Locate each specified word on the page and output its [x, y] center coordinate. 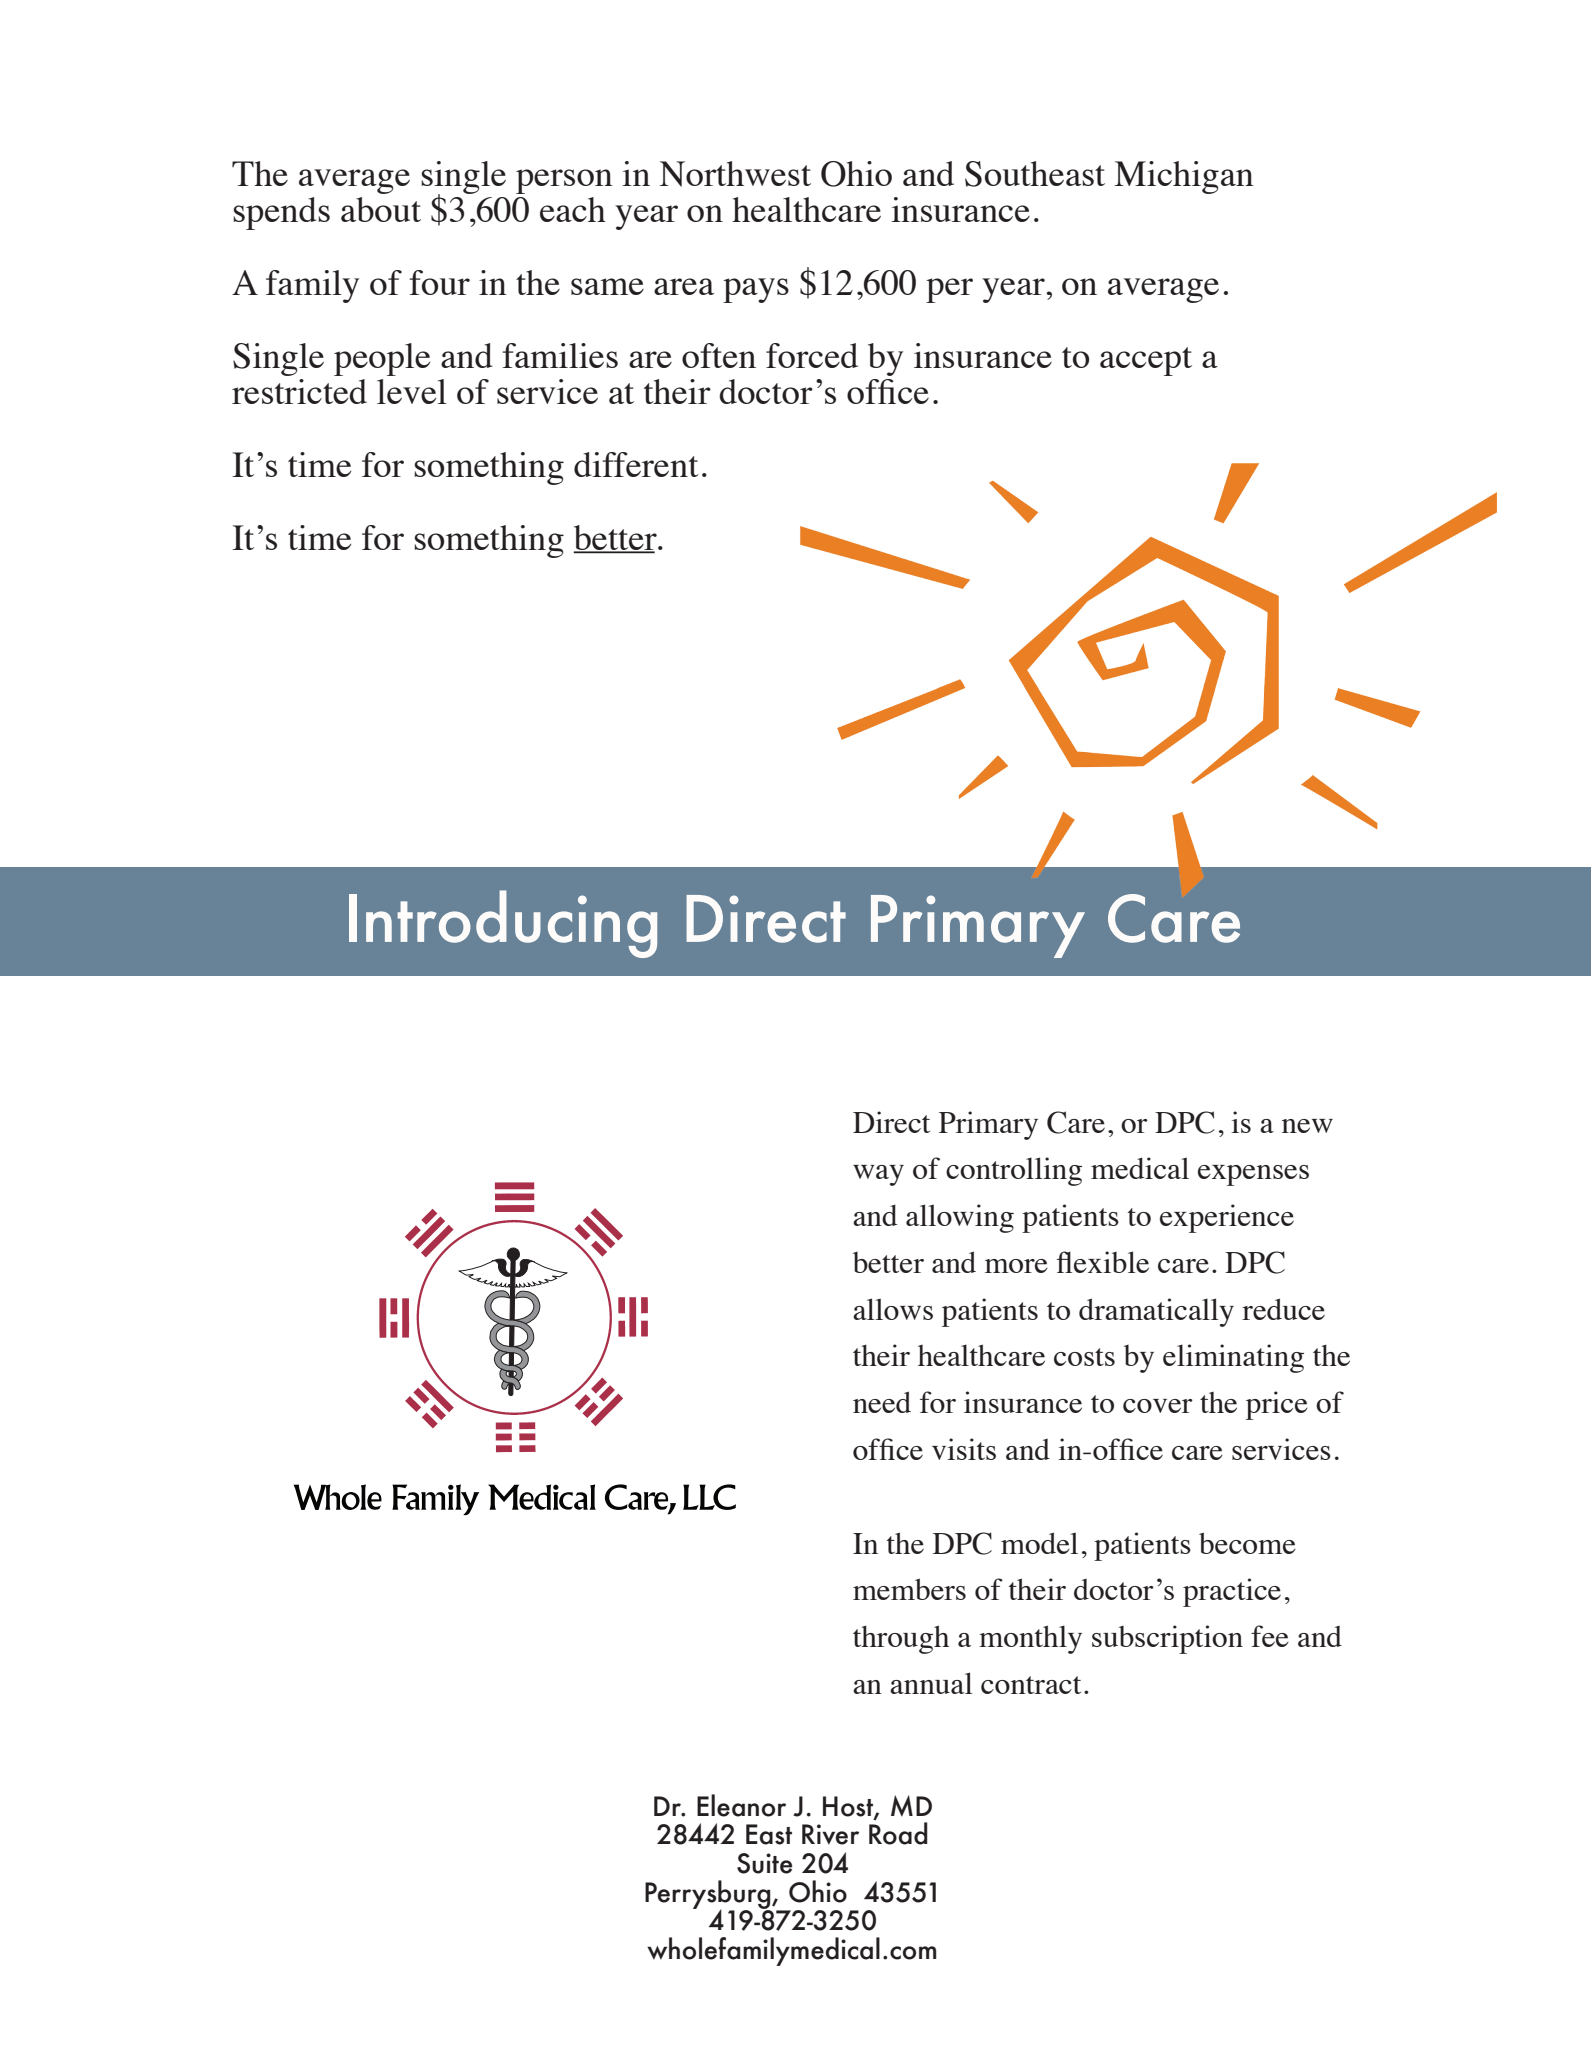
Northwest [735, 174]
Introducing [503, 924]
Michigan [1184, 177]
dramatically [1156, 1312]
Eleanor [741, 1805]
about [381, 209]
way [878, 1175]
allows [893, 1309]
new [1307, 1126]
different [636, 464]
